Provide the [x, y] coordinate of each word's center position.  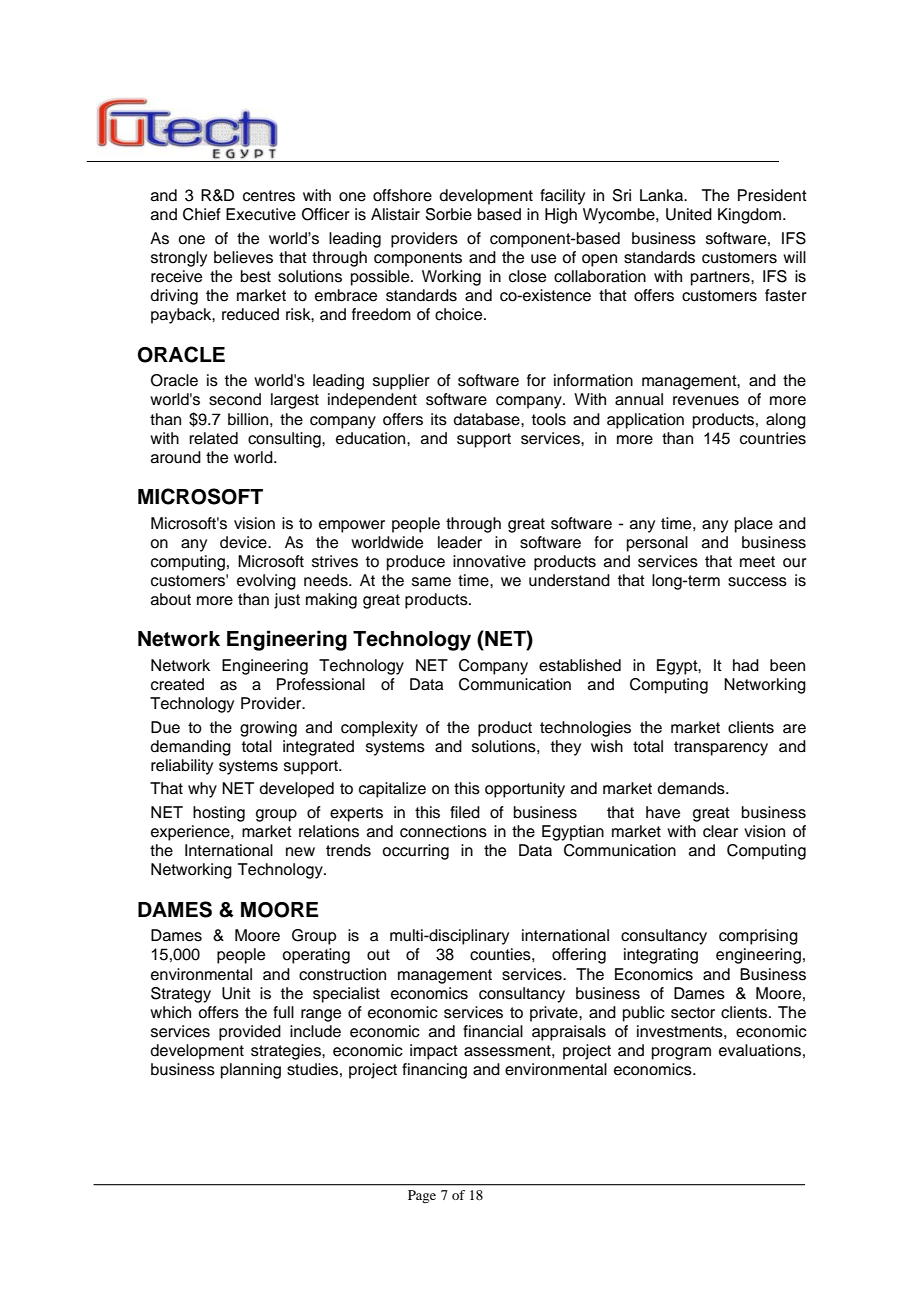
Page [422, 1196]
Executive [261, 214]
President [772, 195]
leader [460, 542]
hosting [219, 814]
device [244, 542]
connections [443, 831]
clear [720, 831]
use [543, 259]
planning [251, 1071]
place [754, 525]
